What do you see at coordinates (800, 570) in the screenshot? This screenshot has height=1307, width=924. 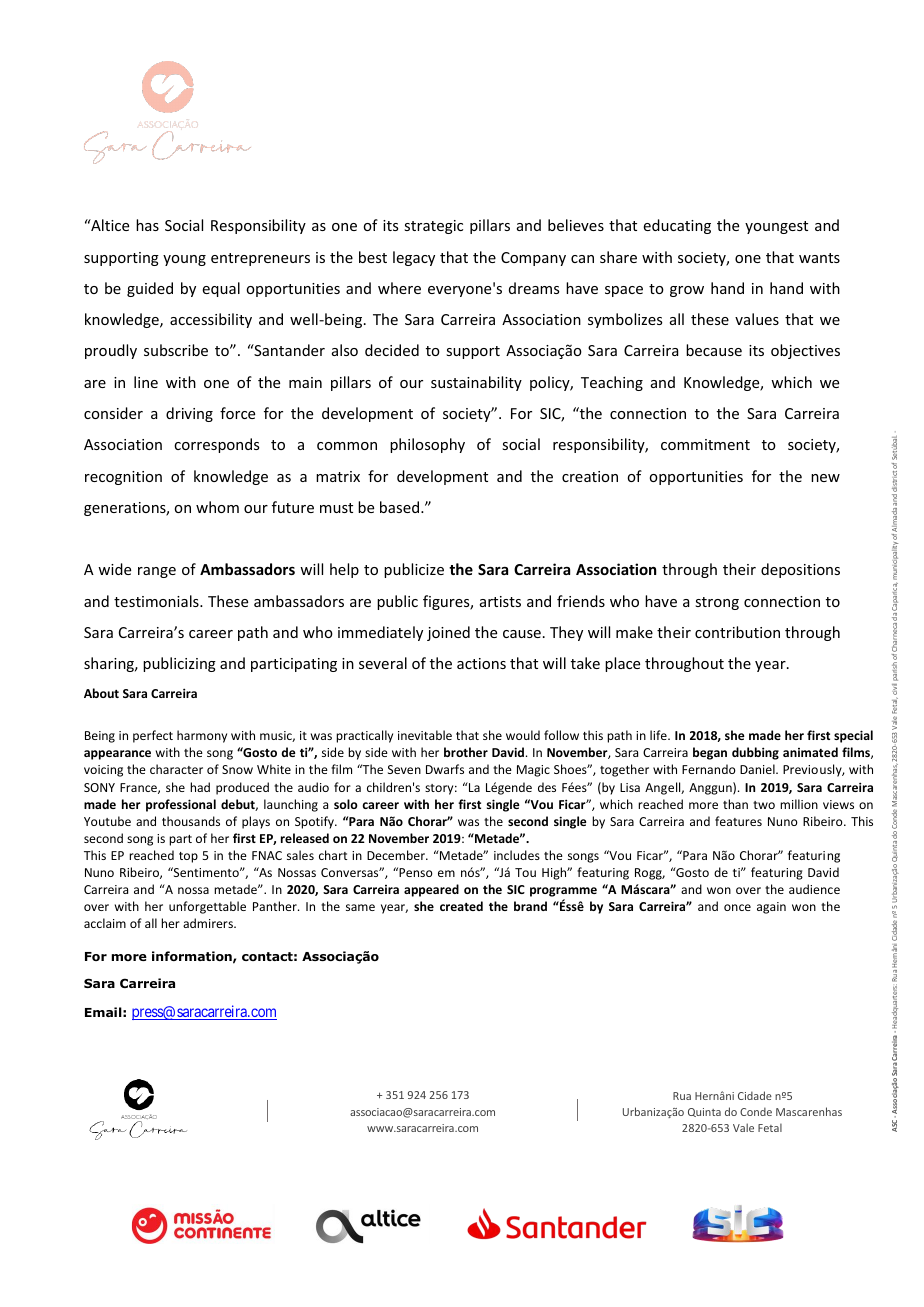 I see `depositions` at bounding box center [800, 570].
